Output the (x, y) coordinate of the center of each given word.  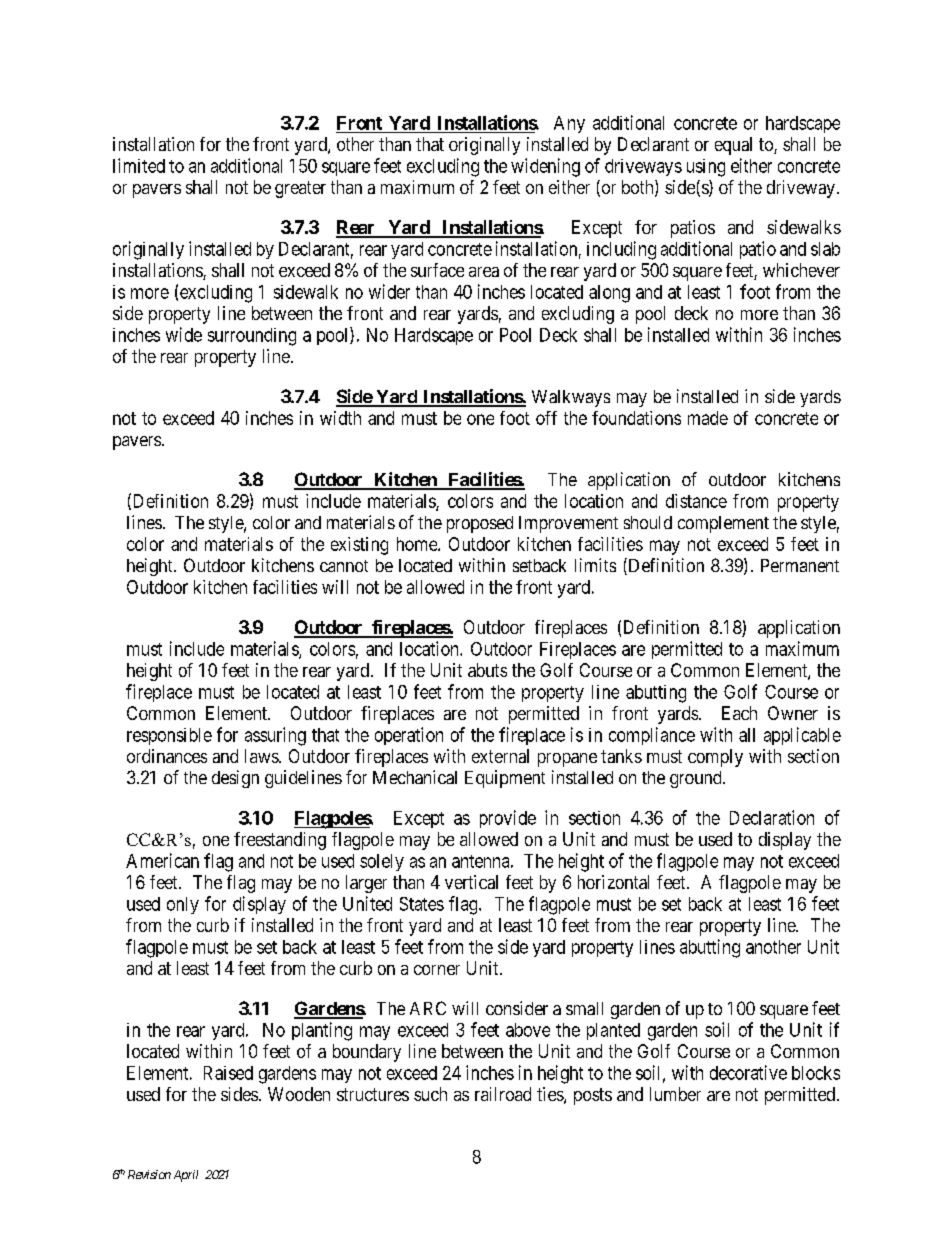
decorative (748, 1072)
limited (139, 165)
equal (733, 146)
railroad (503, 1094)
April (186, 1176)
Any (569, 124)
